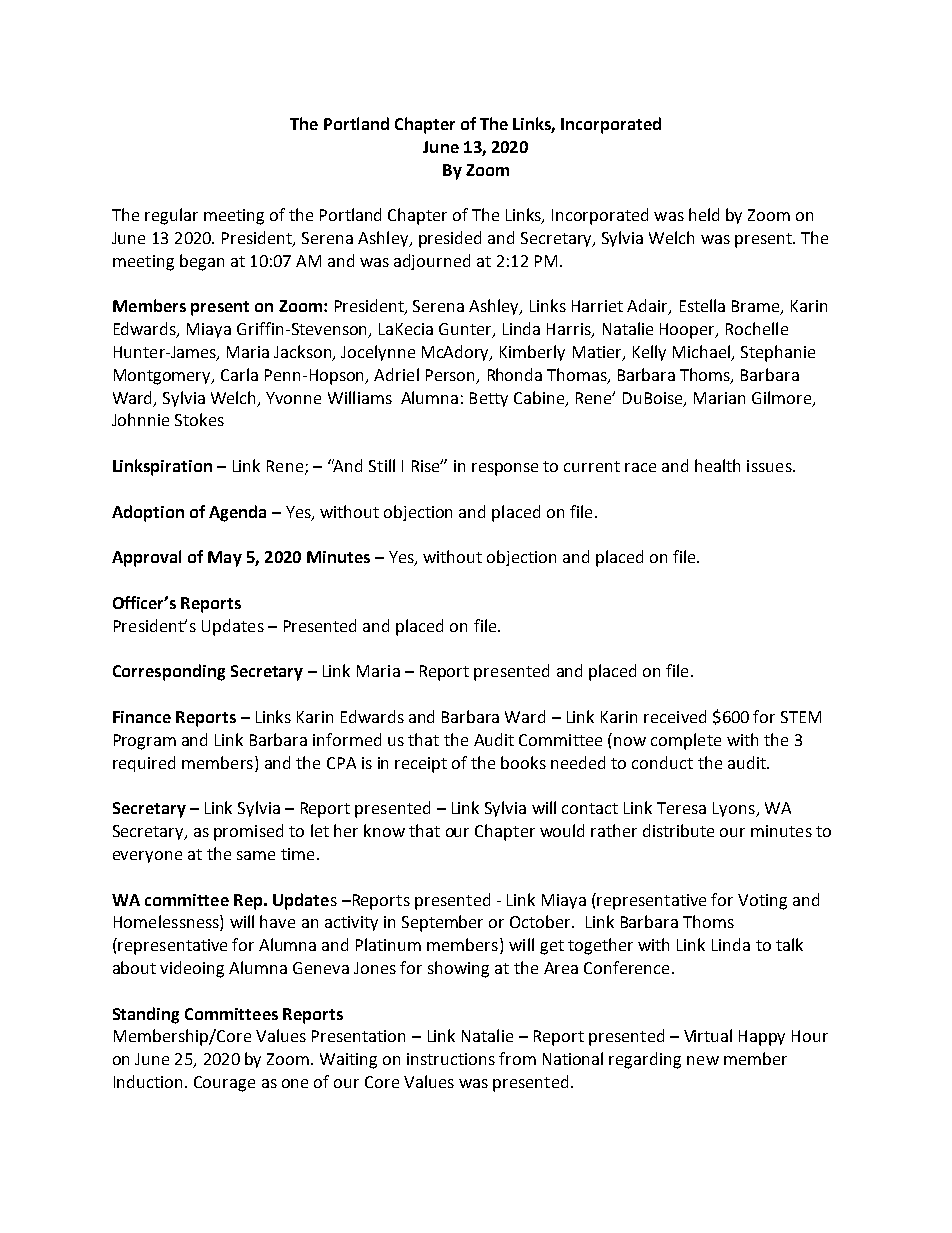  What do you see at coordinates (704, 214) in the page?
I see `held` at bounding box center [704, 214].
